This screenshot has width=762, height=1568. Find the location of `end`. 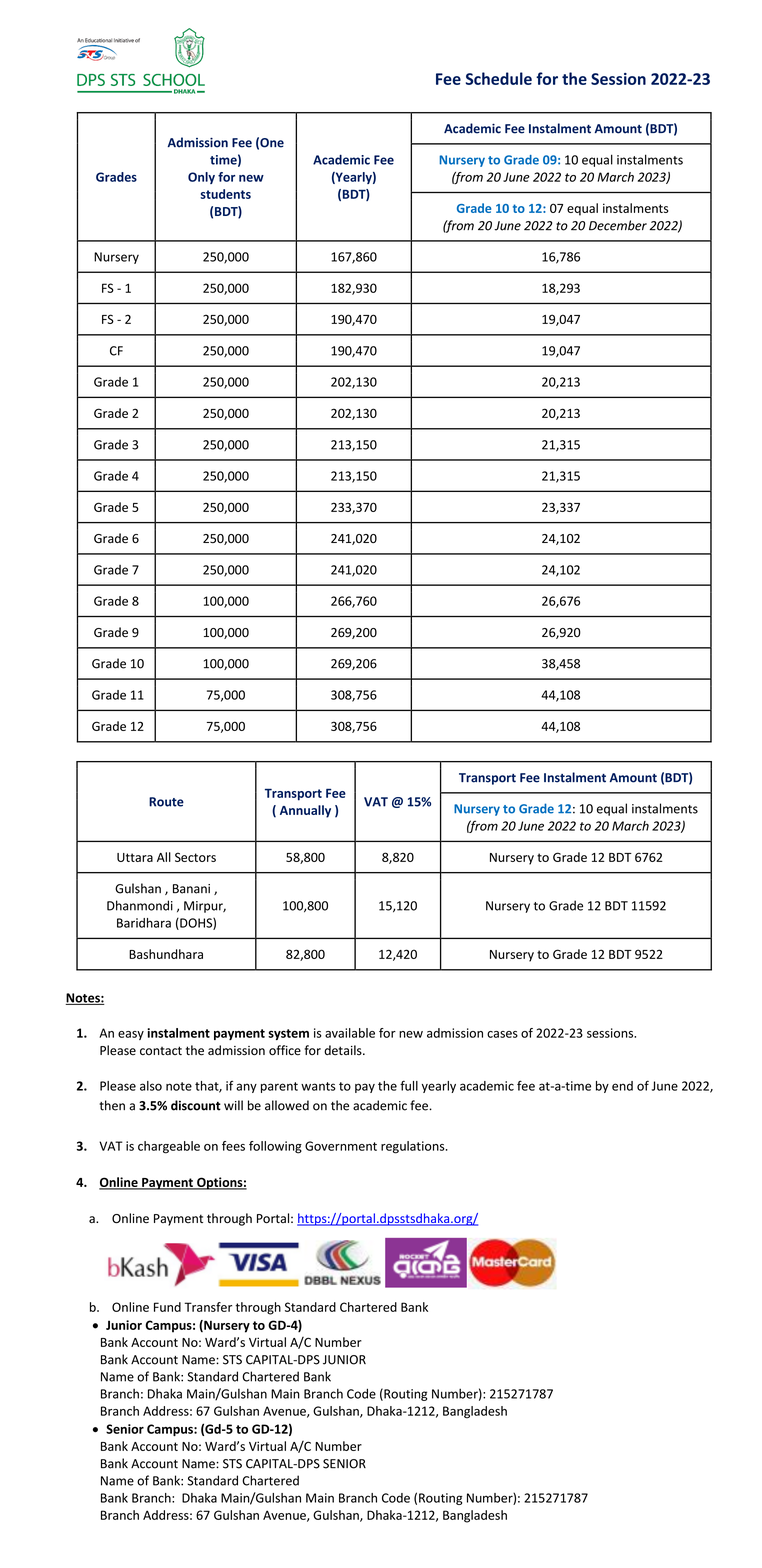

end is located at coordinates (622, 1086).
